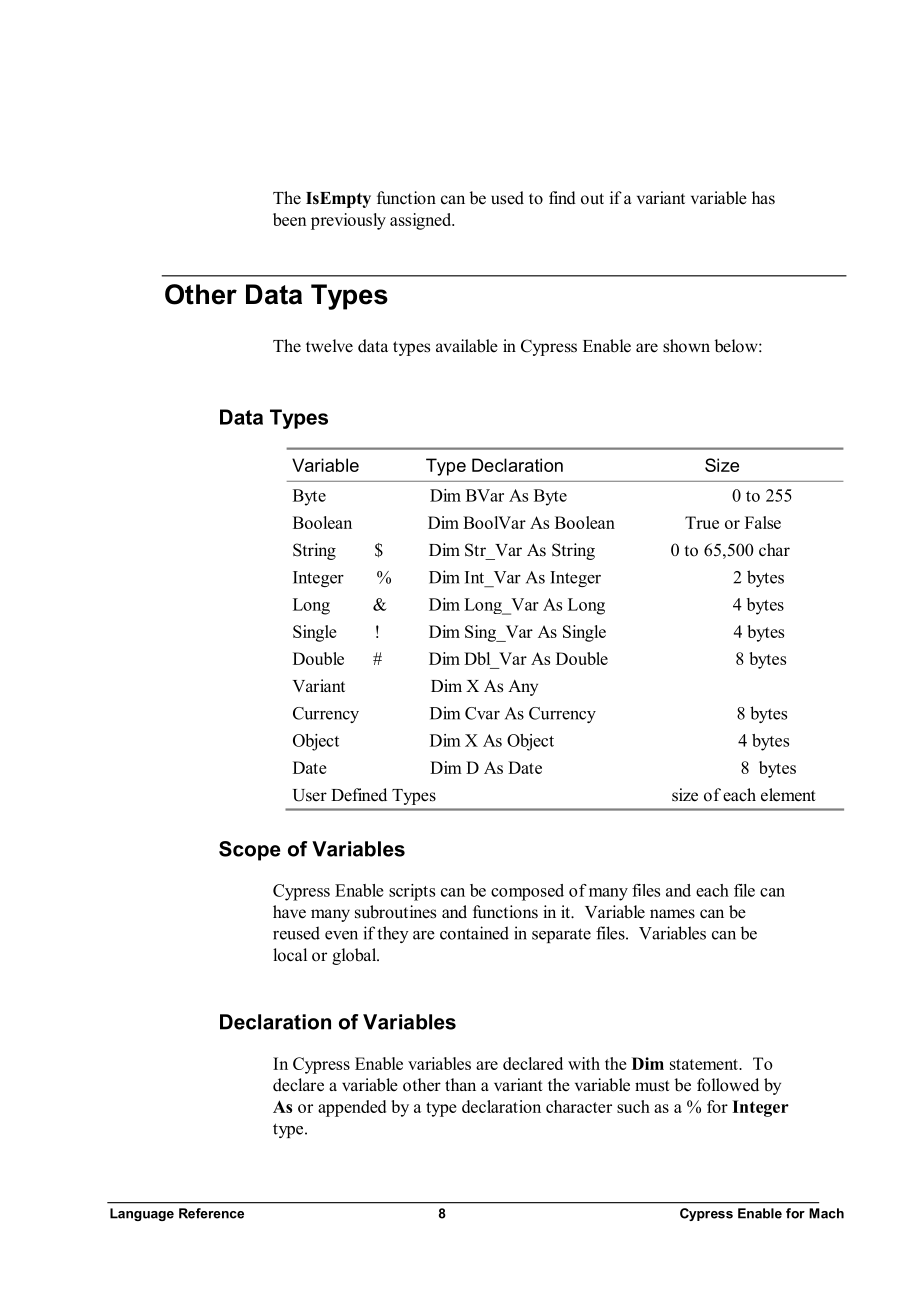  What do you see at coordinates (422, 221) in the screenshot?
I see `assigned` at bounding box center [422, 221].
